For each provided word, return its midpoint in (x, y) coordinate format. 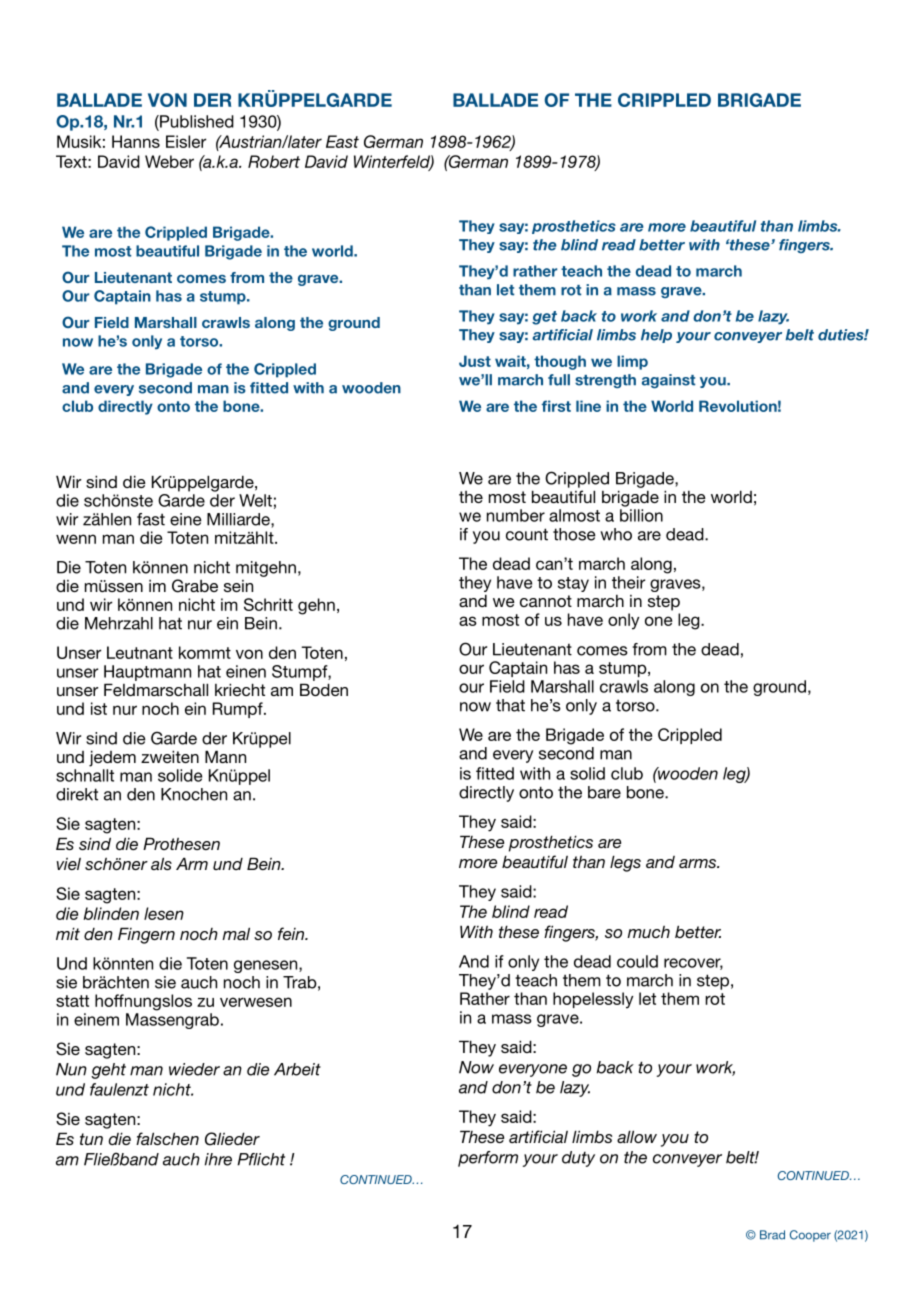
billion (641, 515)
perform (488, 1159)
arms (698, 863)
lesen (164, 913)
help (656, 336)
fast (151, 519)
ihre (218, 1159)
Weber (169, 161)
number (516, 515)
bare (604, 792)
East (342, 141)
